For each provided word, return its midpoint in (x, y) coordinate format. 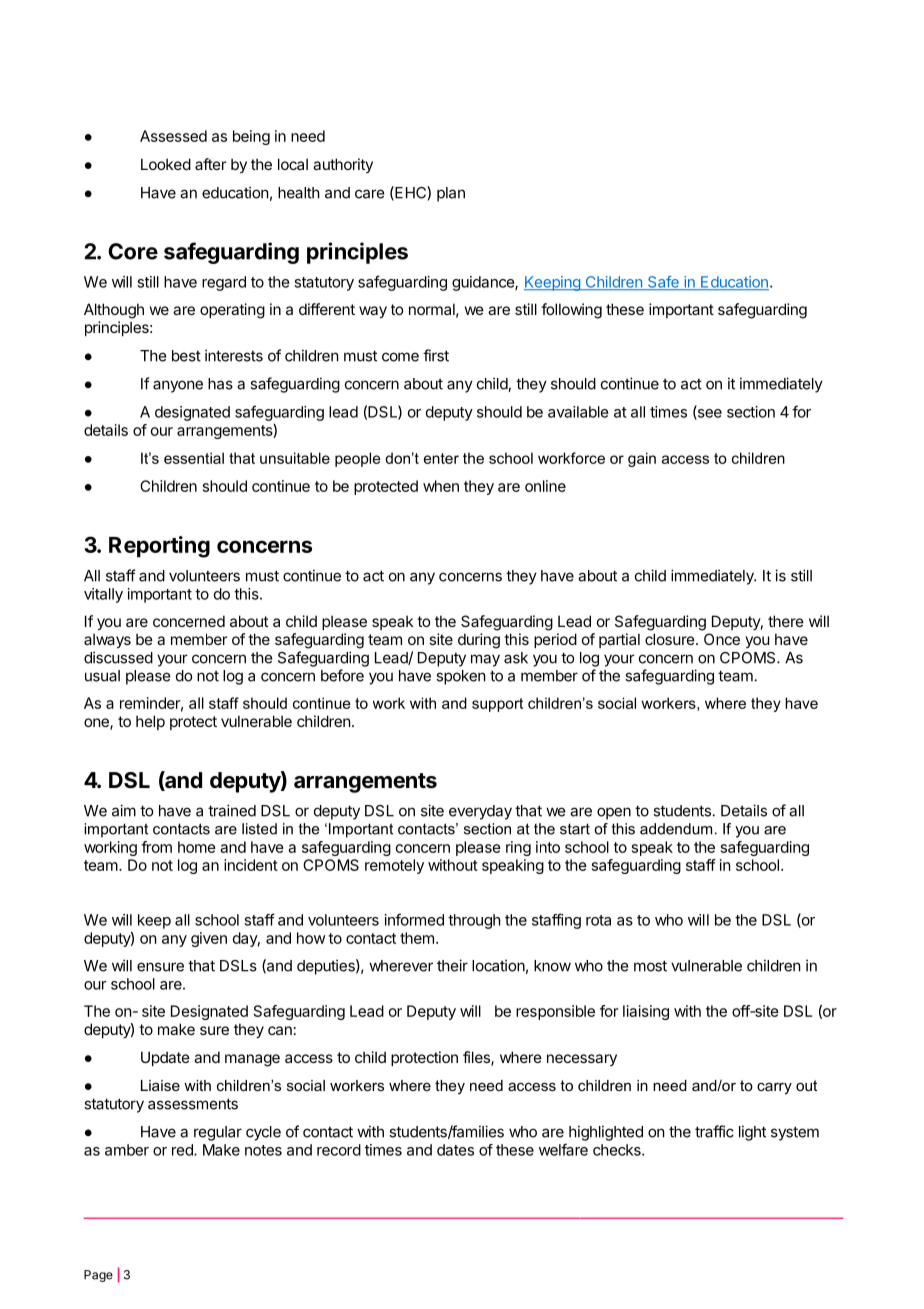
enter (441, 458)
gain (642, 459)
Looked (166, 164)
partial (619, 640)
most (650, 966)
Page (98, 1276)
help (150, 722)
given (209, 939)
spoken (461, 677)
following (571, 311)
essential (194, 458)
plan (451, 194)
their (452, 965)
